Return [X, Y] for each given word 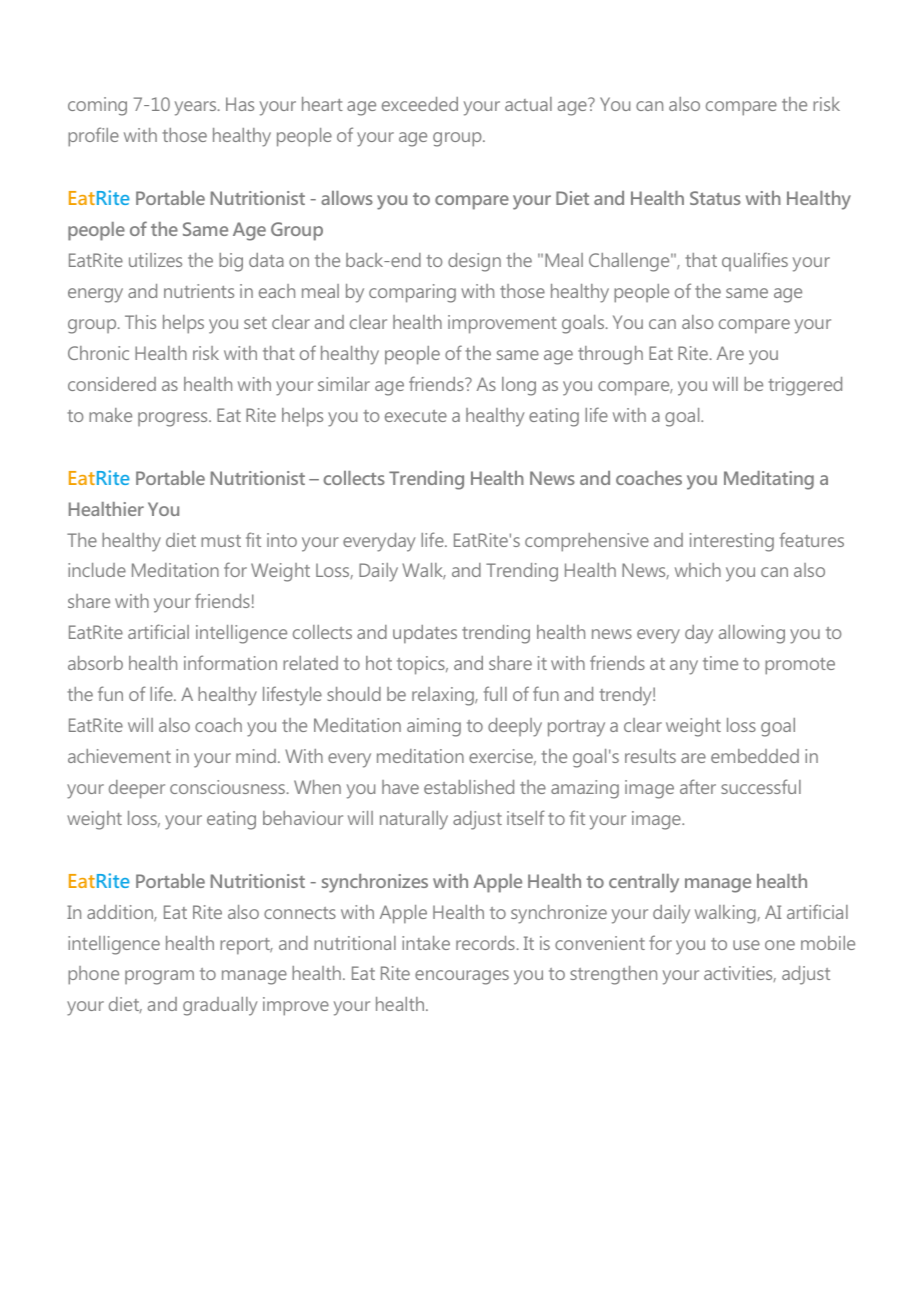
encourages [462, 977]
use [746, 945]
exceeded [420, 104]
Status [715, 198]
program [159, 977]
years [197, 108]
